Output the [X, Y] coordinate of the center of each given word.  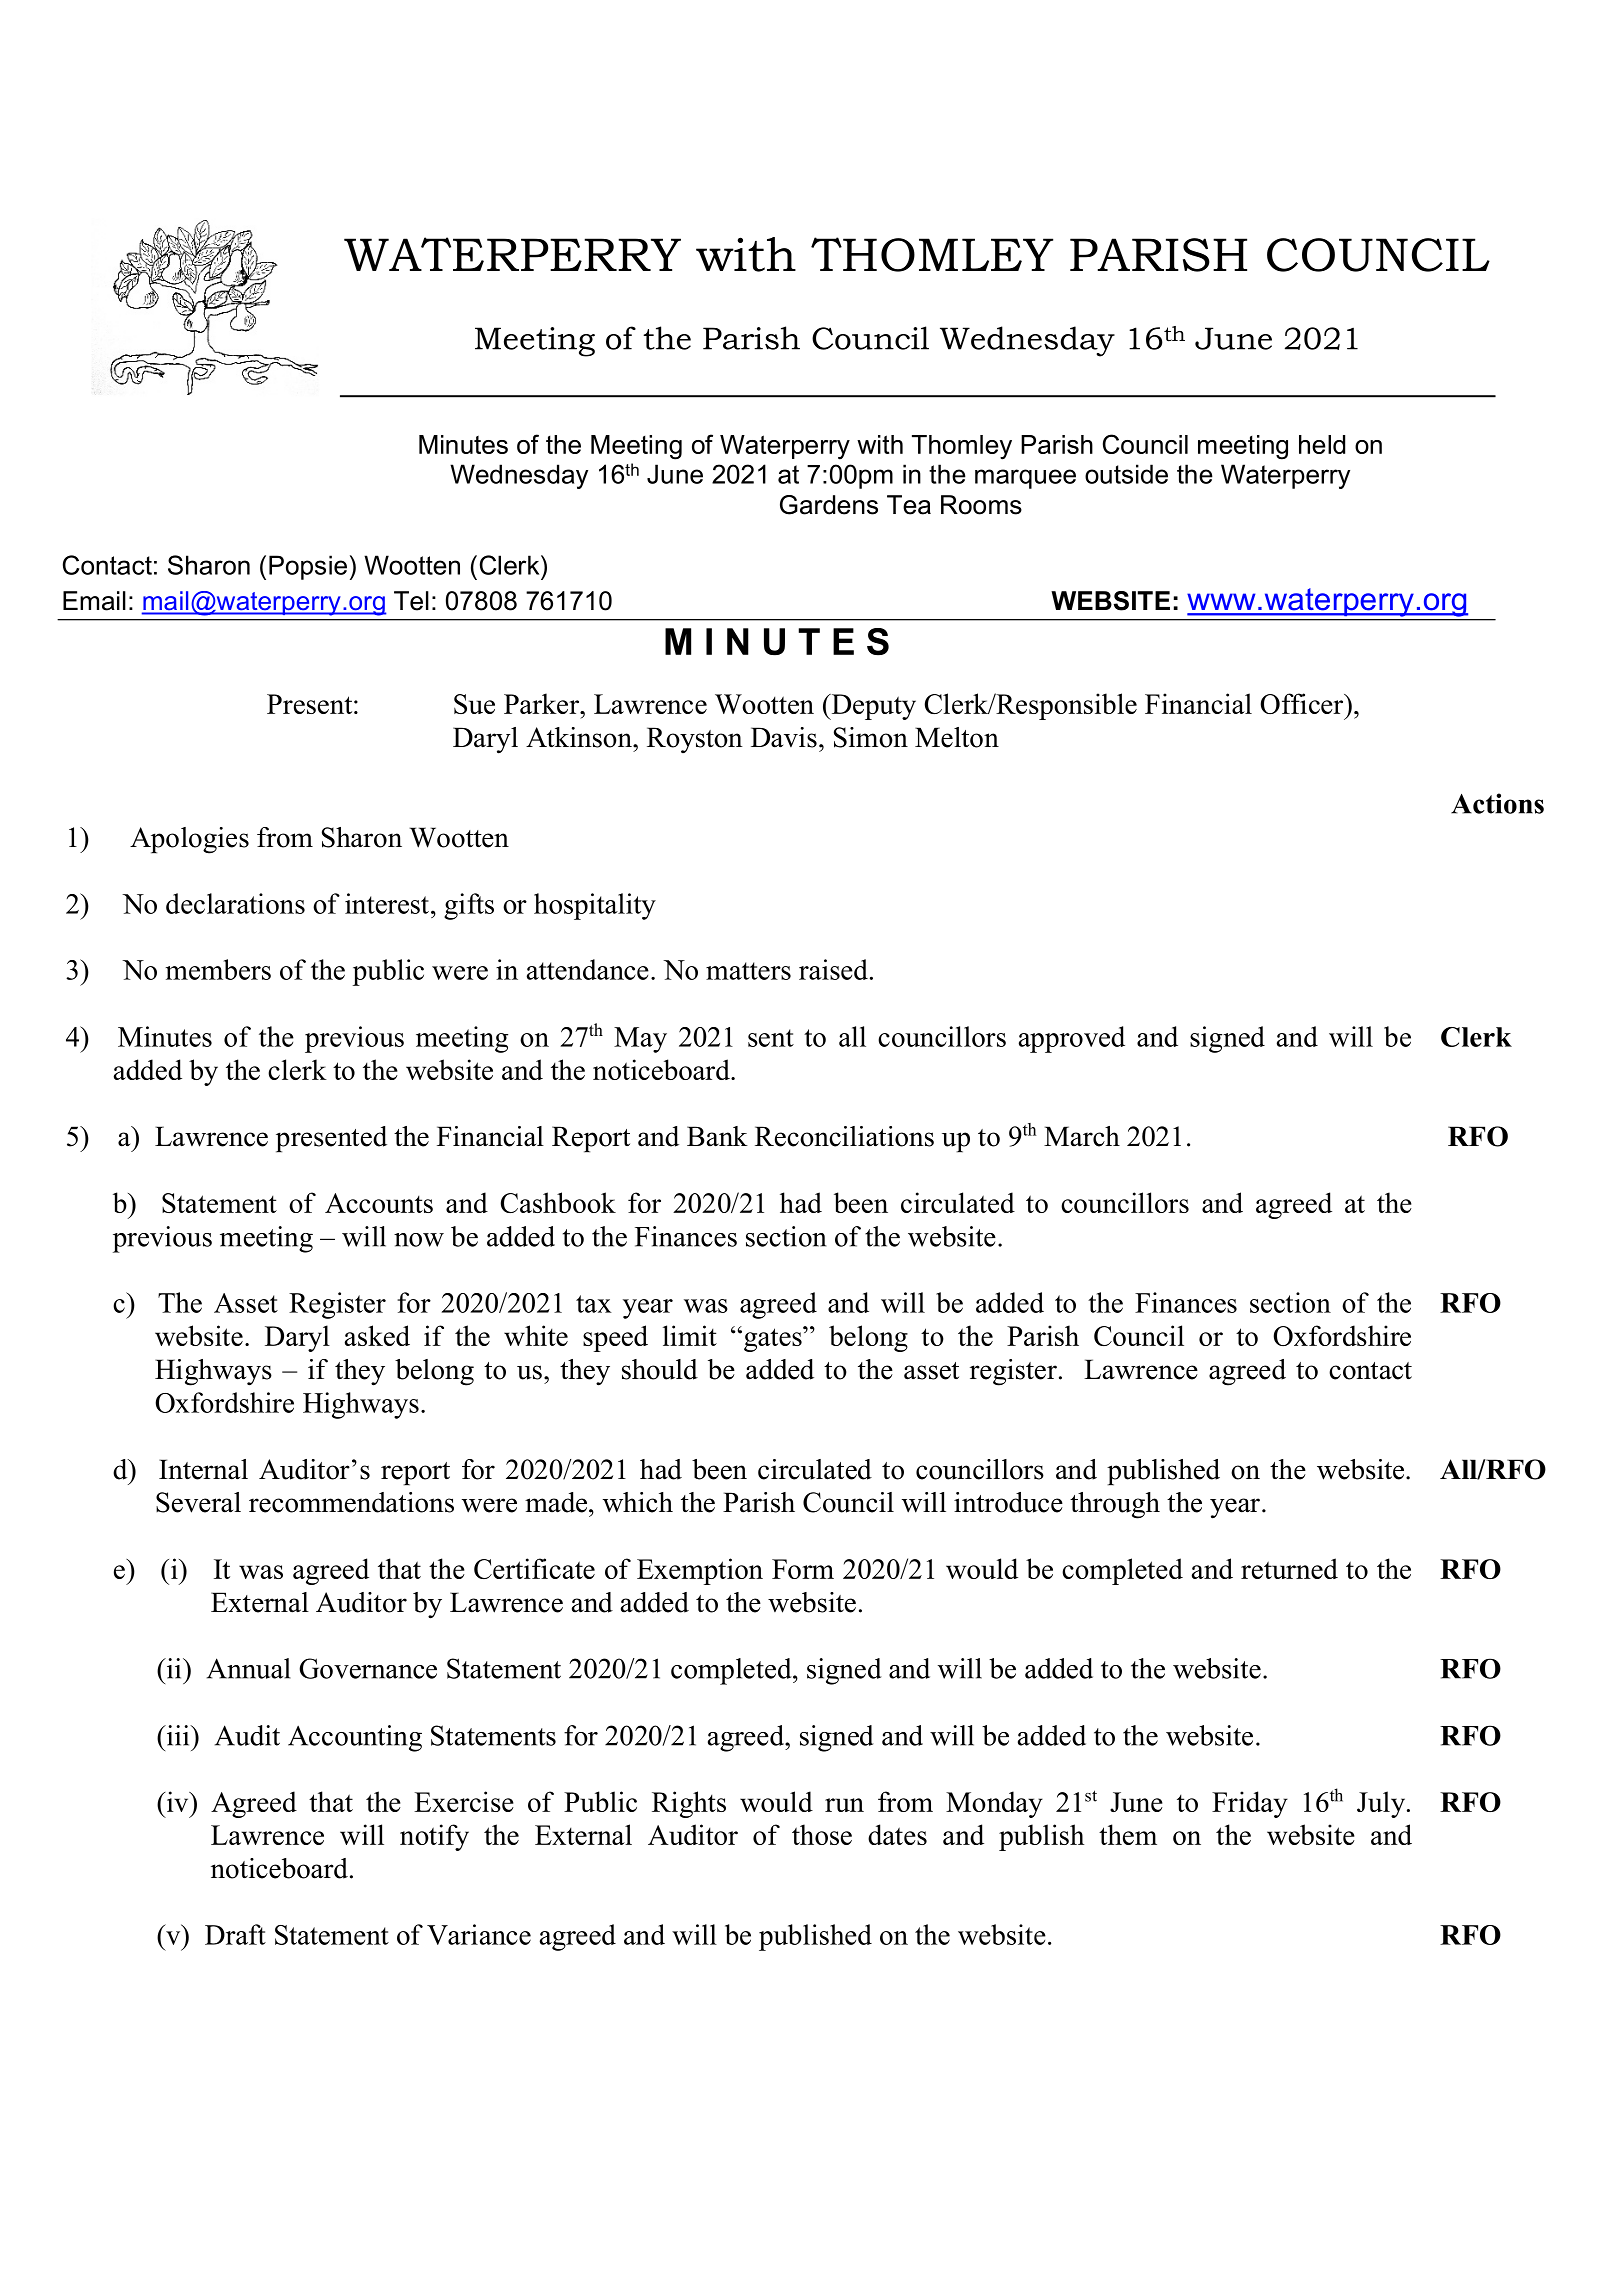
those [822, 1834]
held [1322, 444]
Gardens [829, 505]
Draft [235, 1934]
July [1382, 1804]
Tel [411, 601]
